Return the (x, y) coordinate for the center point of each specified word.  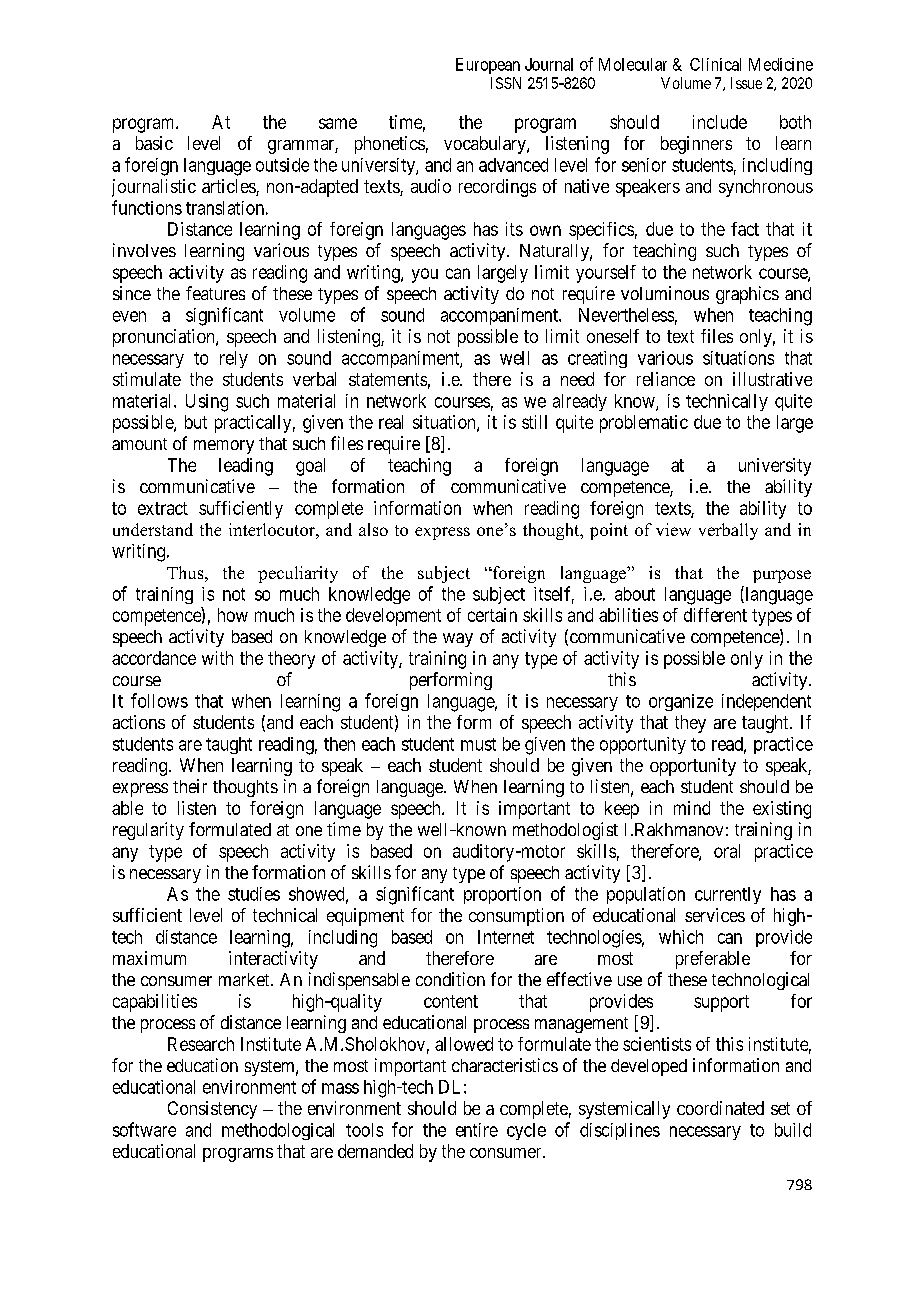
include (720, 122)
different (715, 615)
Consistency (212, 1110)
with (217, 658)
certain (492, 615)
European (488, 66)
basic (154, 143)
